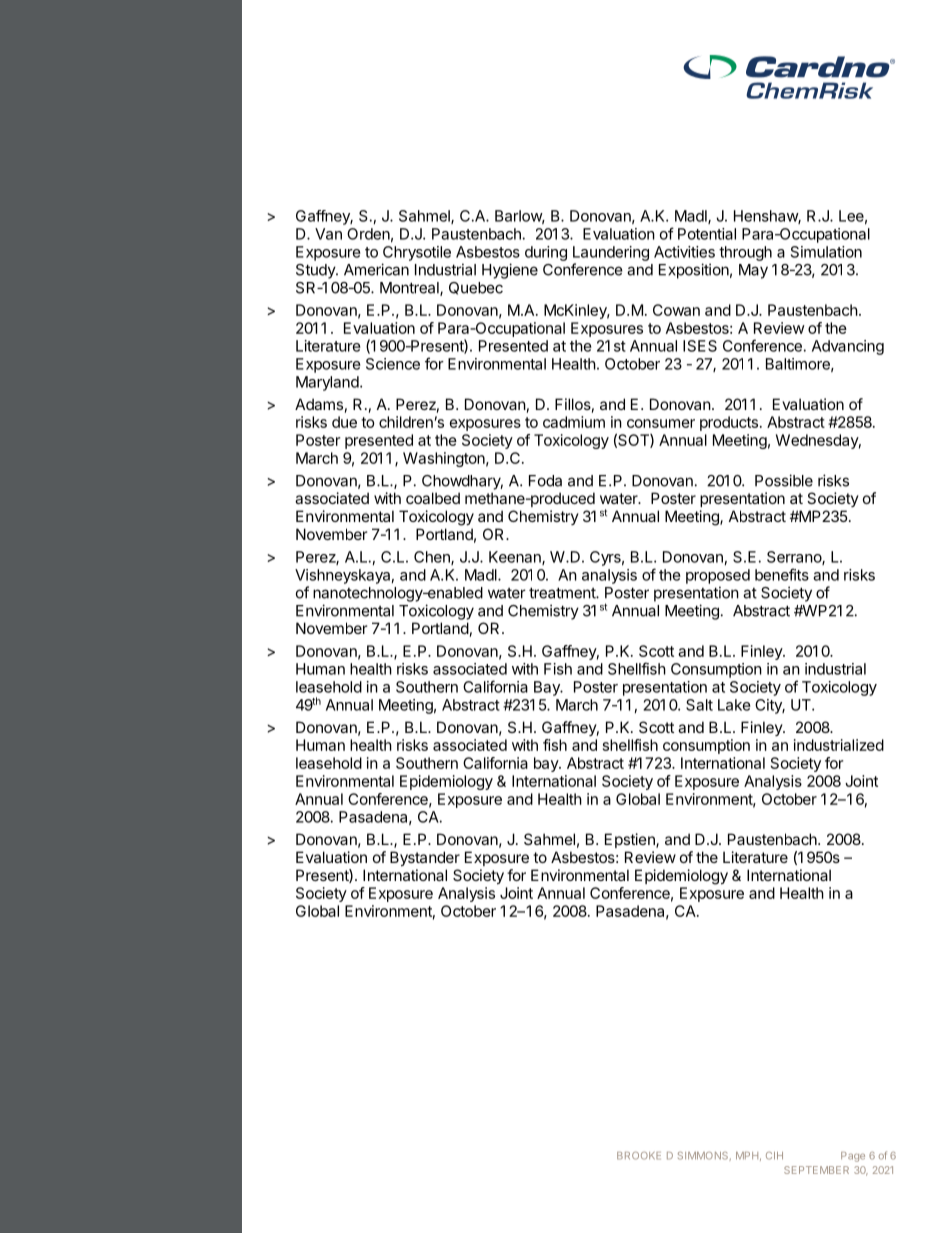  I want to click on cadmium, so click(574, 422).
